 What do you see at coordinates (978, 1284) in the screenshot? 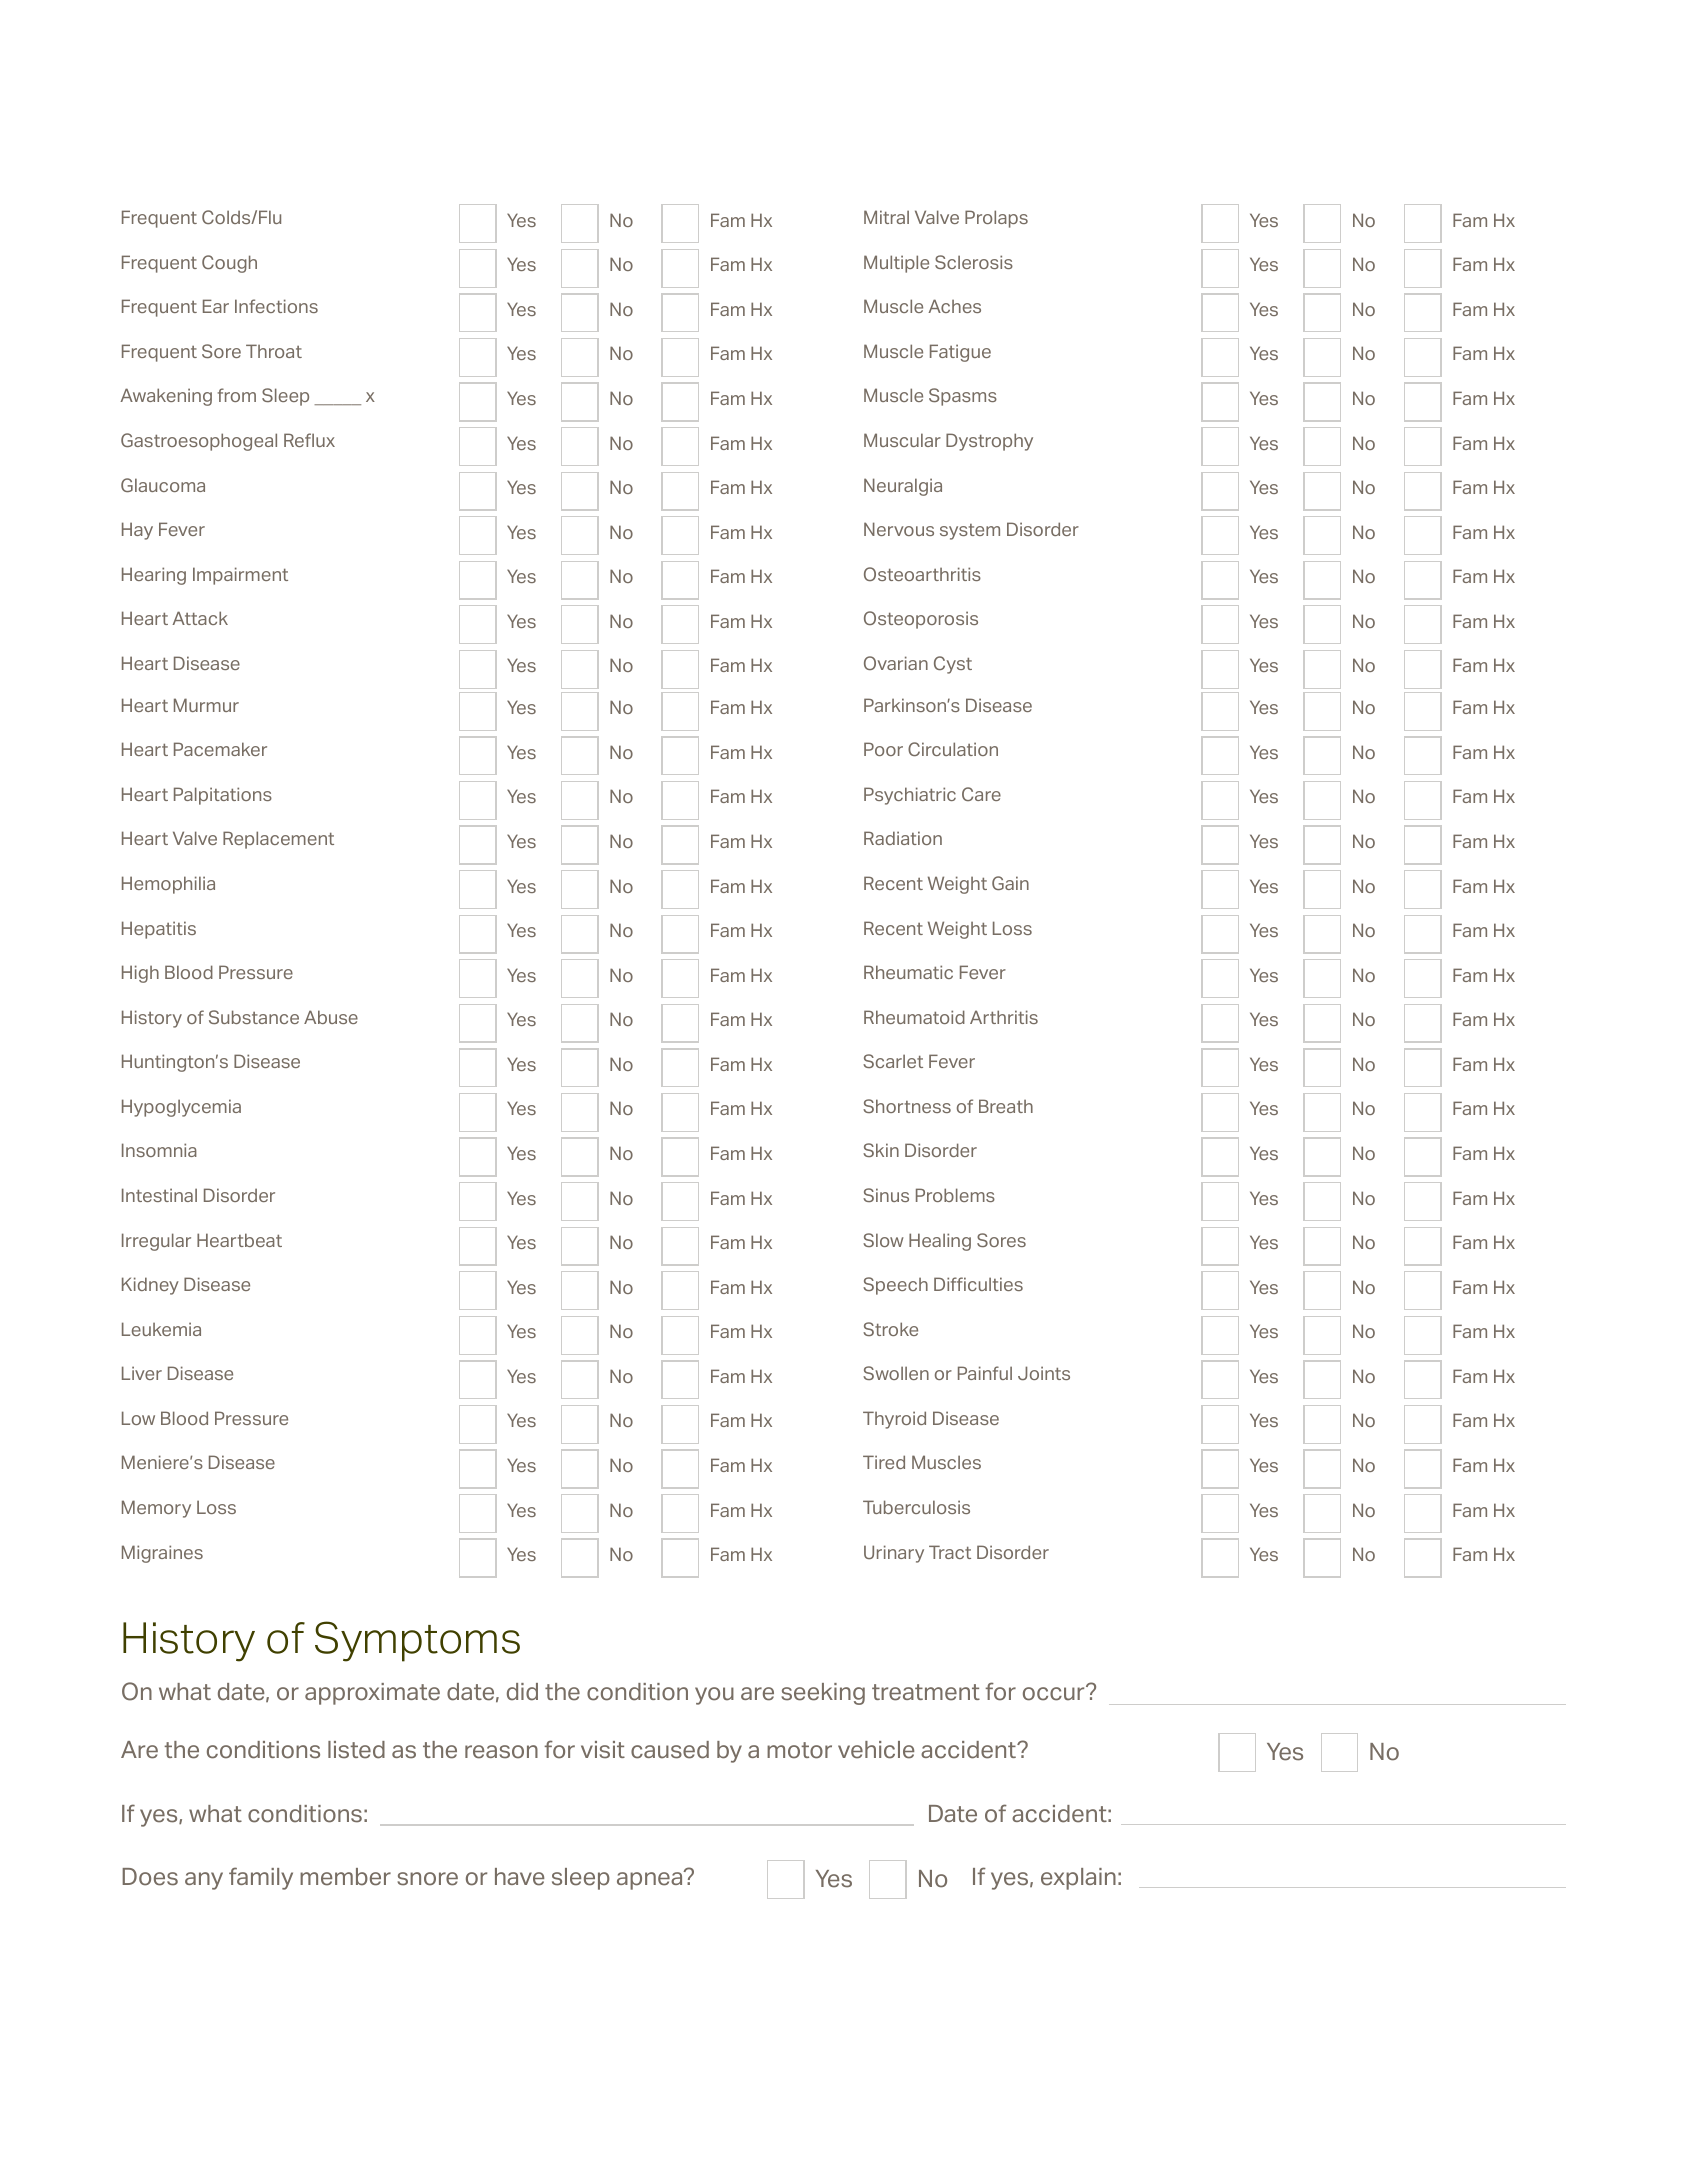
I see `Difficulties` at bounding box center [978, 1284].
